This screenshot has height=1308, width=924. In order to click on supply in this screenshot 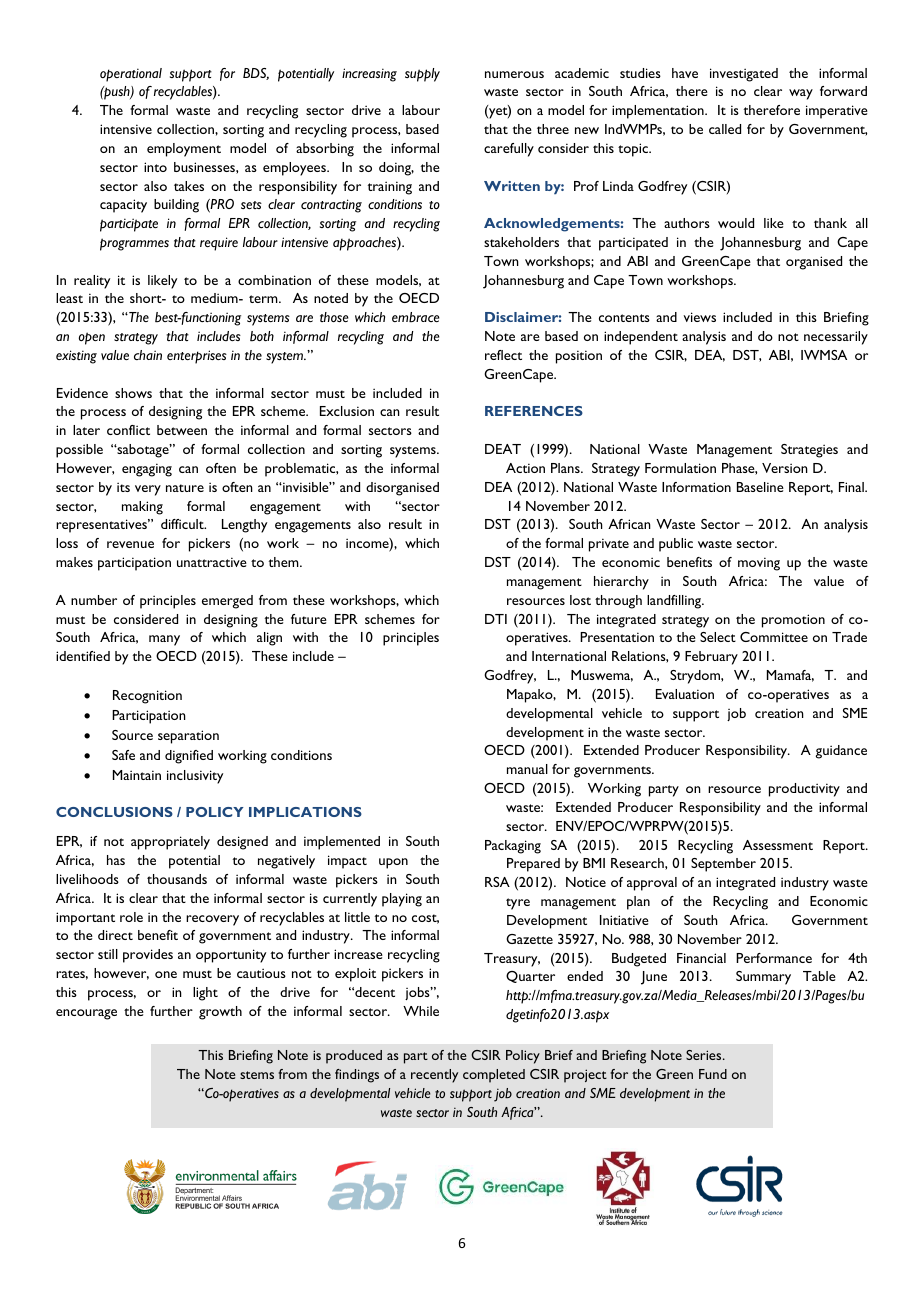, I will do `click(422, 75)`.
